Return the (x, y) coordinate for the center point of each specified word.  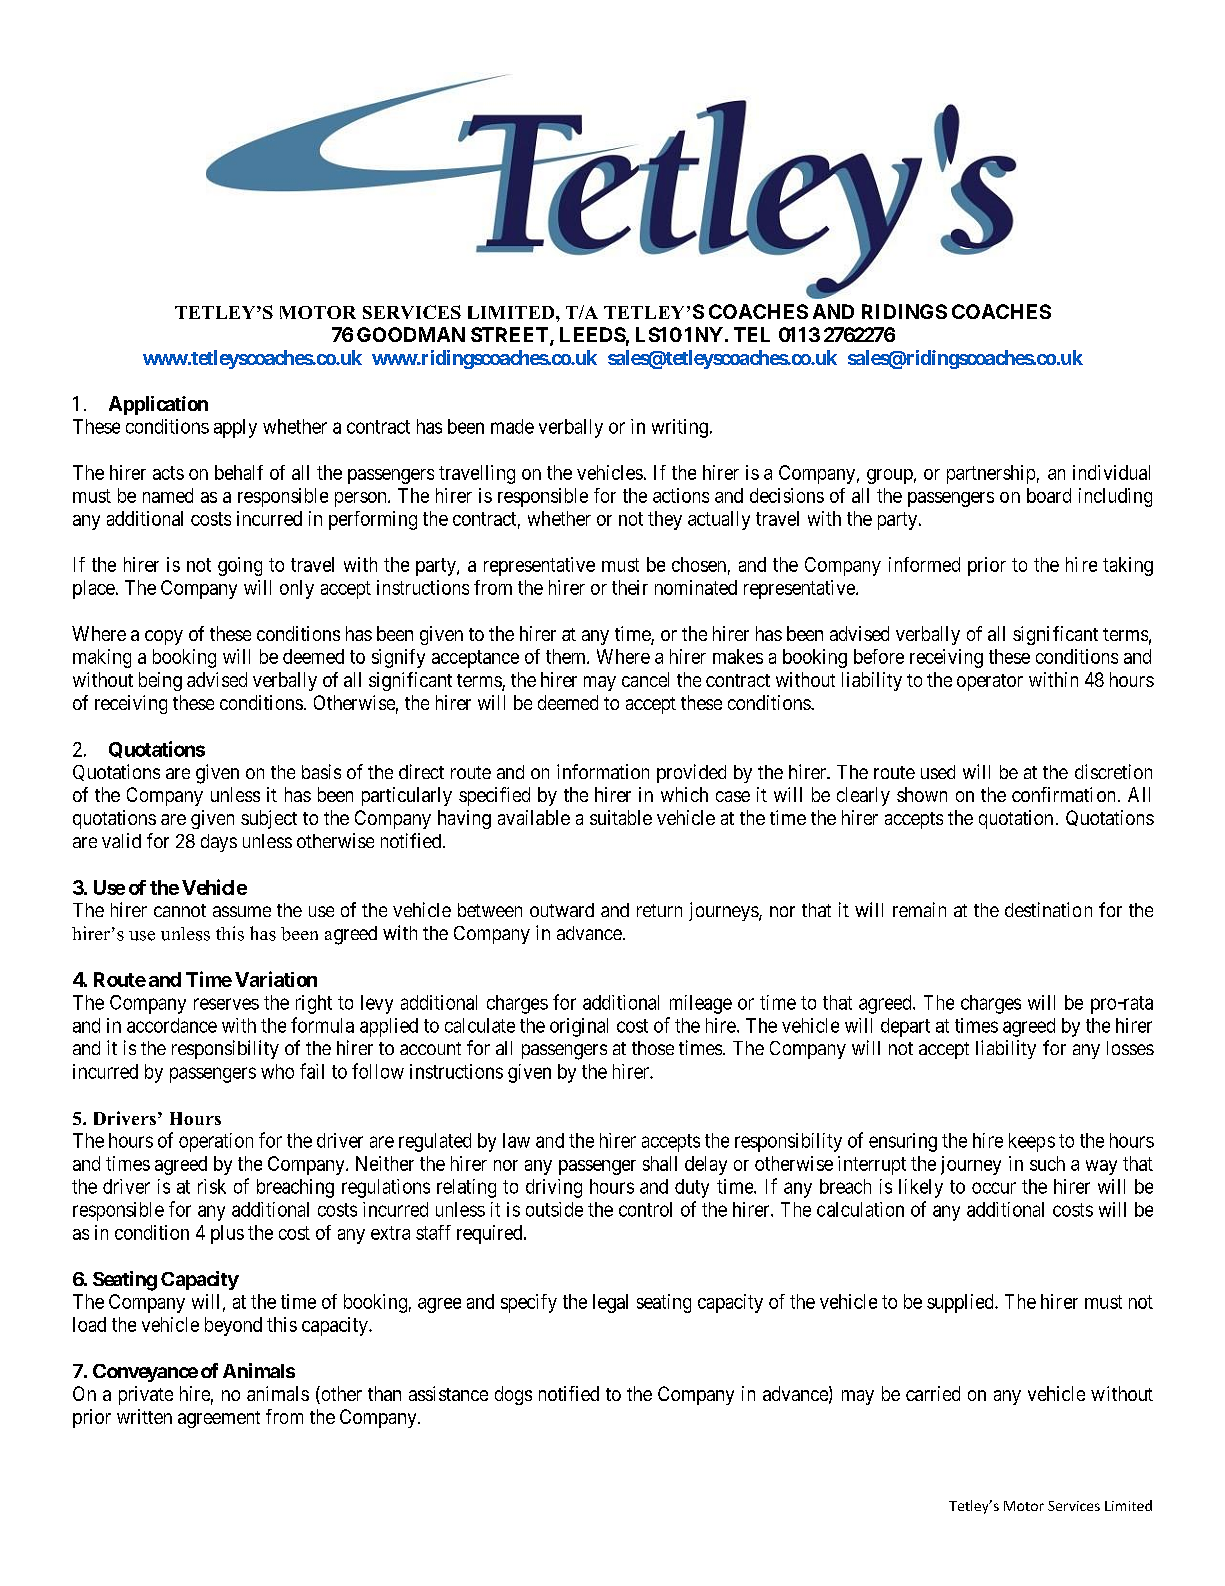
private (146, 1395)
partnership (991, 474)
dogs (513, 1395)
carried (933, 1393)
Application (158, 405)
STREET (511, 336)
